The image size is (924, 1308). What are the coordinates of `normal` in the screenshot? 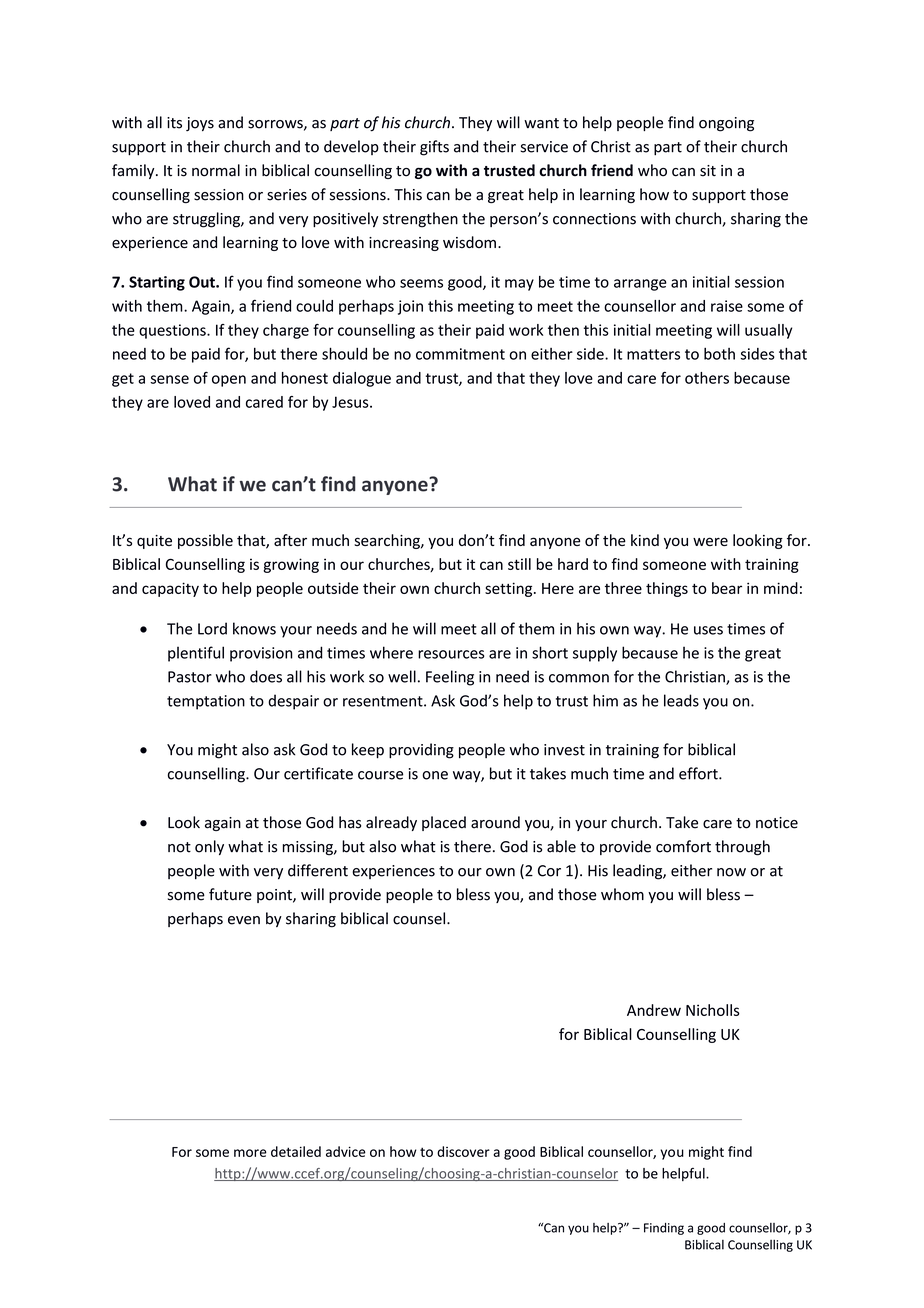 It's located at (216, 170).
